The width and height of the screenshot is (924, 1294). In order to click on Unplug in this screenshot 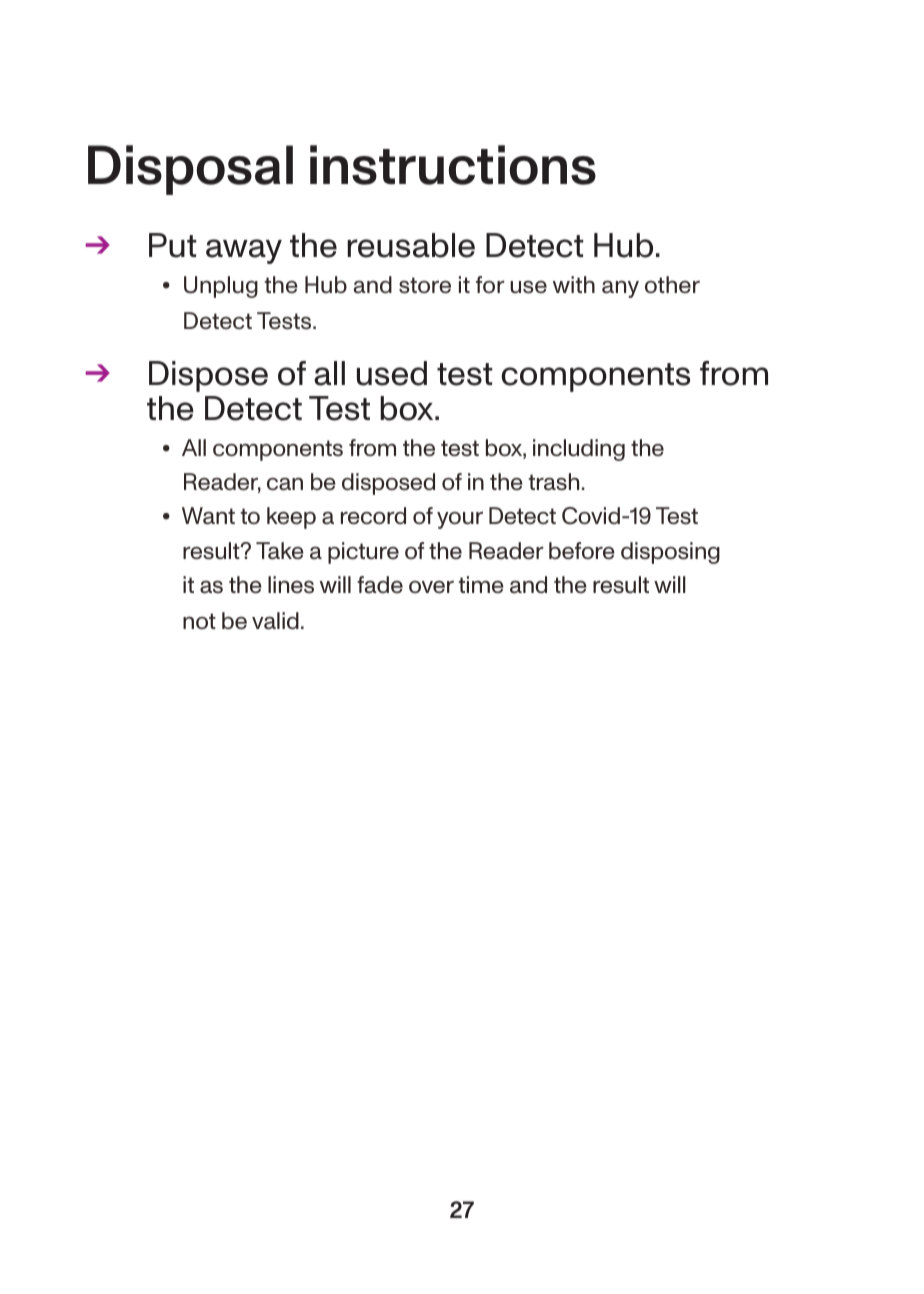, I will do `click(221, 287)`.
